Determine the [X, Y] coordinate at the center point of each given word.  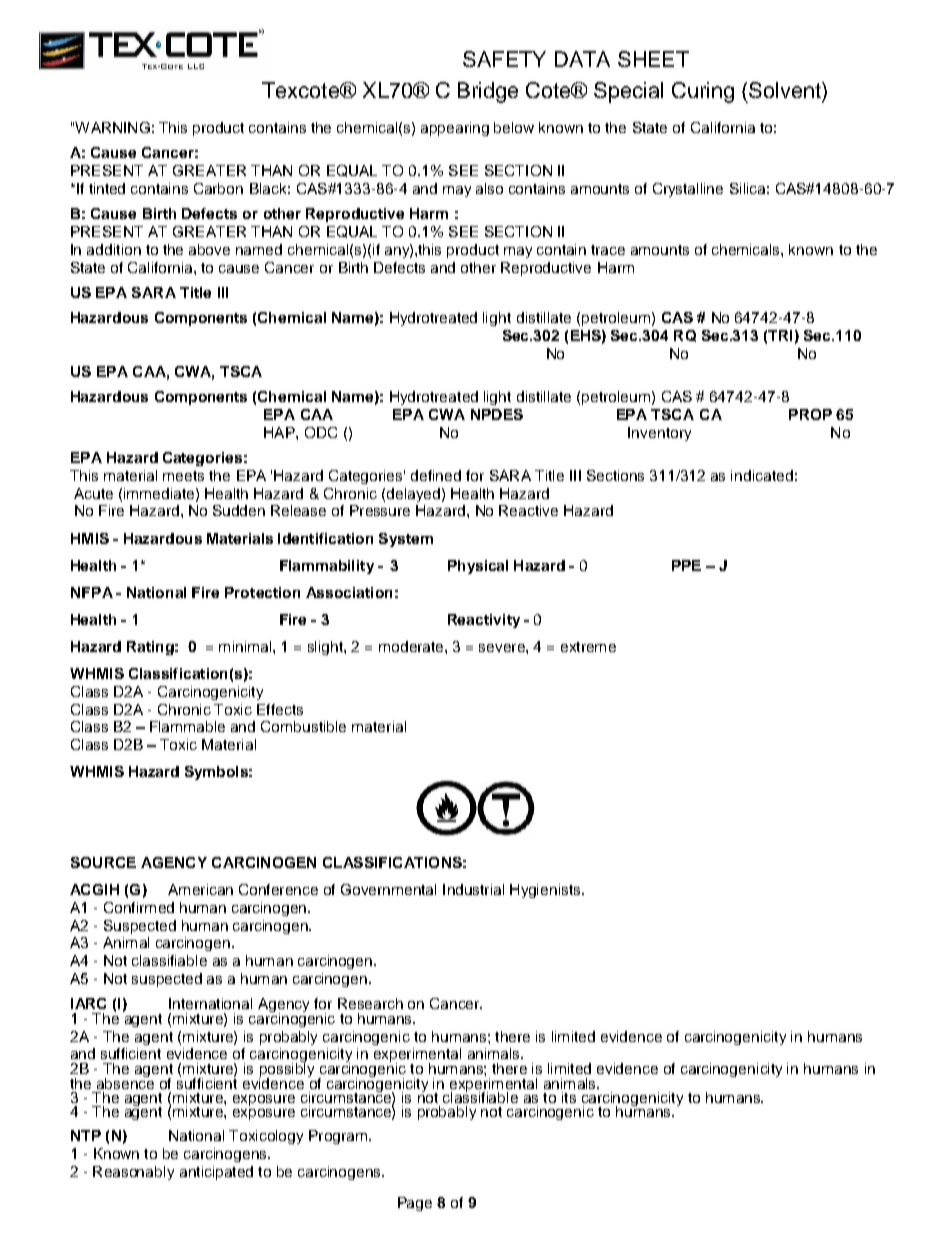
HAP [280, 432]
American [200, 889]
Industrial [473, 889]
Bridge [488, 92]
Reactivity [484, 621]
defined [436, 475]
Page [415, 1204]
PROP [810, 414]
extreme [588, 647]
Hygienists [546, 891]
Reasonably [133, 1173]
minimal [246, 646]
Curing [703, 92]
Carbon [218, 188]
